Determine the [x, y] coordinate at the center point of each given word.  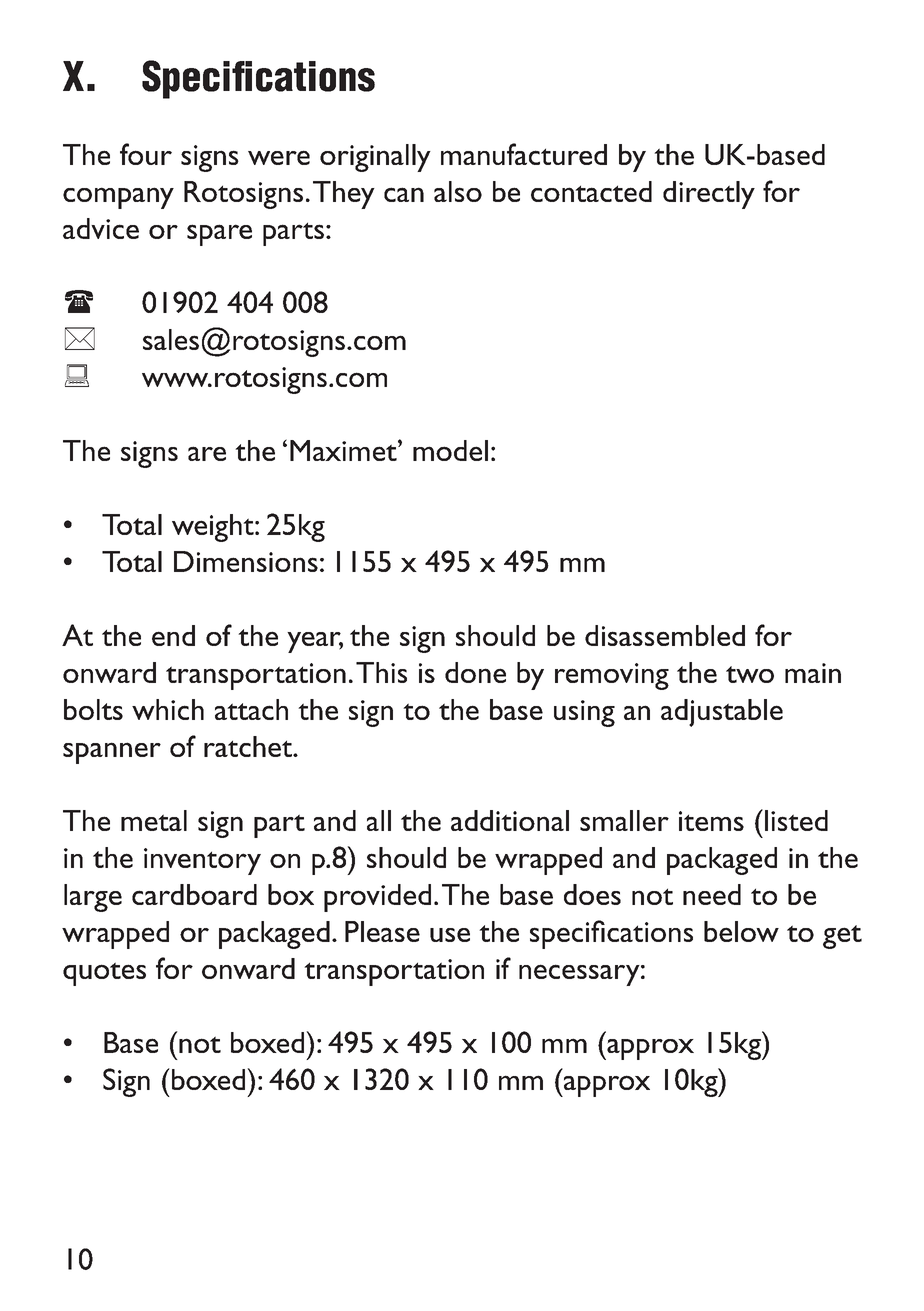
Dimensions [246, 561]
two [750, 674]
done [475, 672]
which [168, 709]
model [450, 450]
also [458, 191]
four [146, 154]
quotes [104, 974]
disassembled [665, 635]
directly [709, 195]
